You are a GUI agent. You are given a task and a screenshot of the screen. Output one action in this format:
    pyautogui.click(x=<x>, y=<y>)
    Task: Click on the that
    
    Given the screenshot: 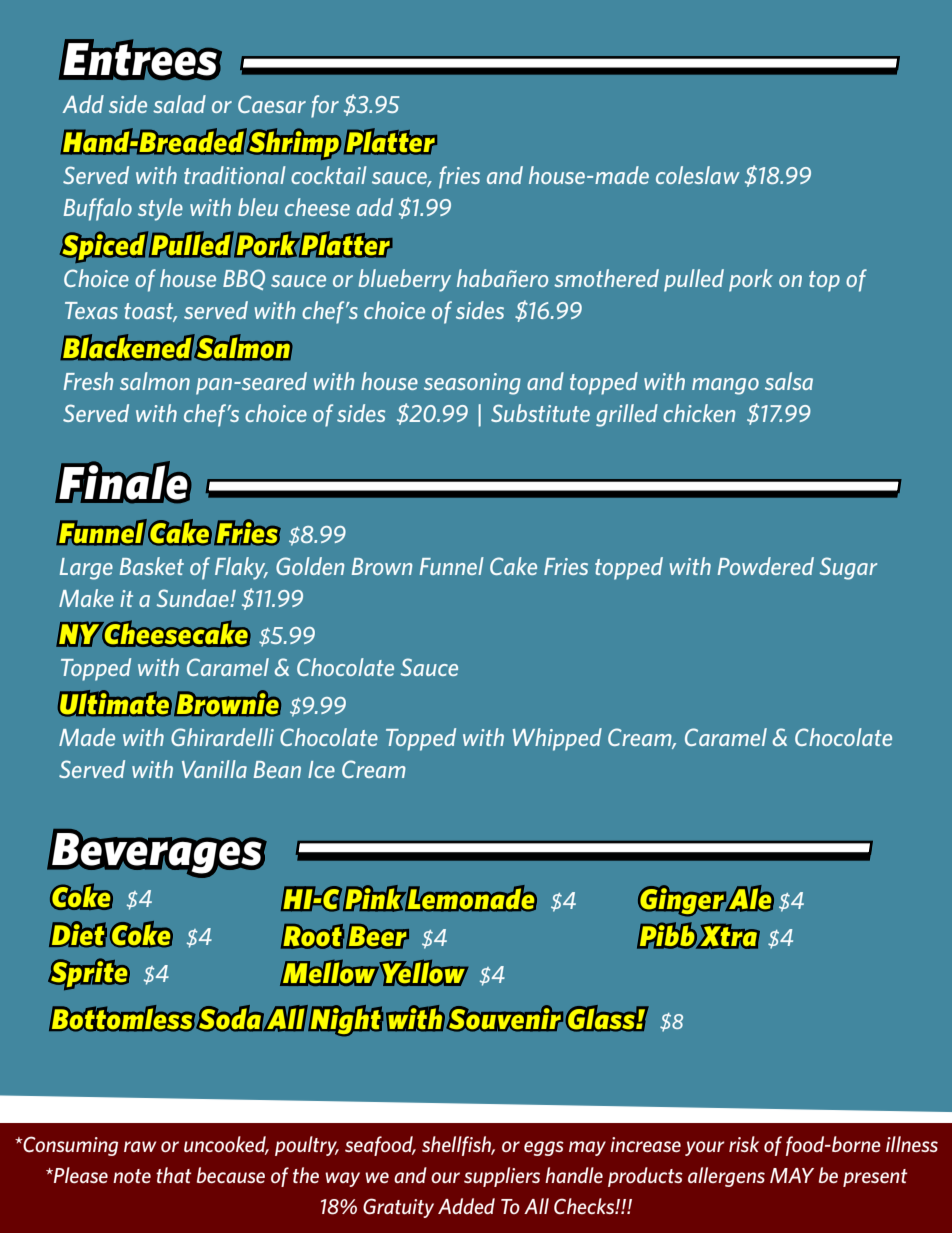 What is the action you would take?
    pyautogui.click(x=174, y=1175)
